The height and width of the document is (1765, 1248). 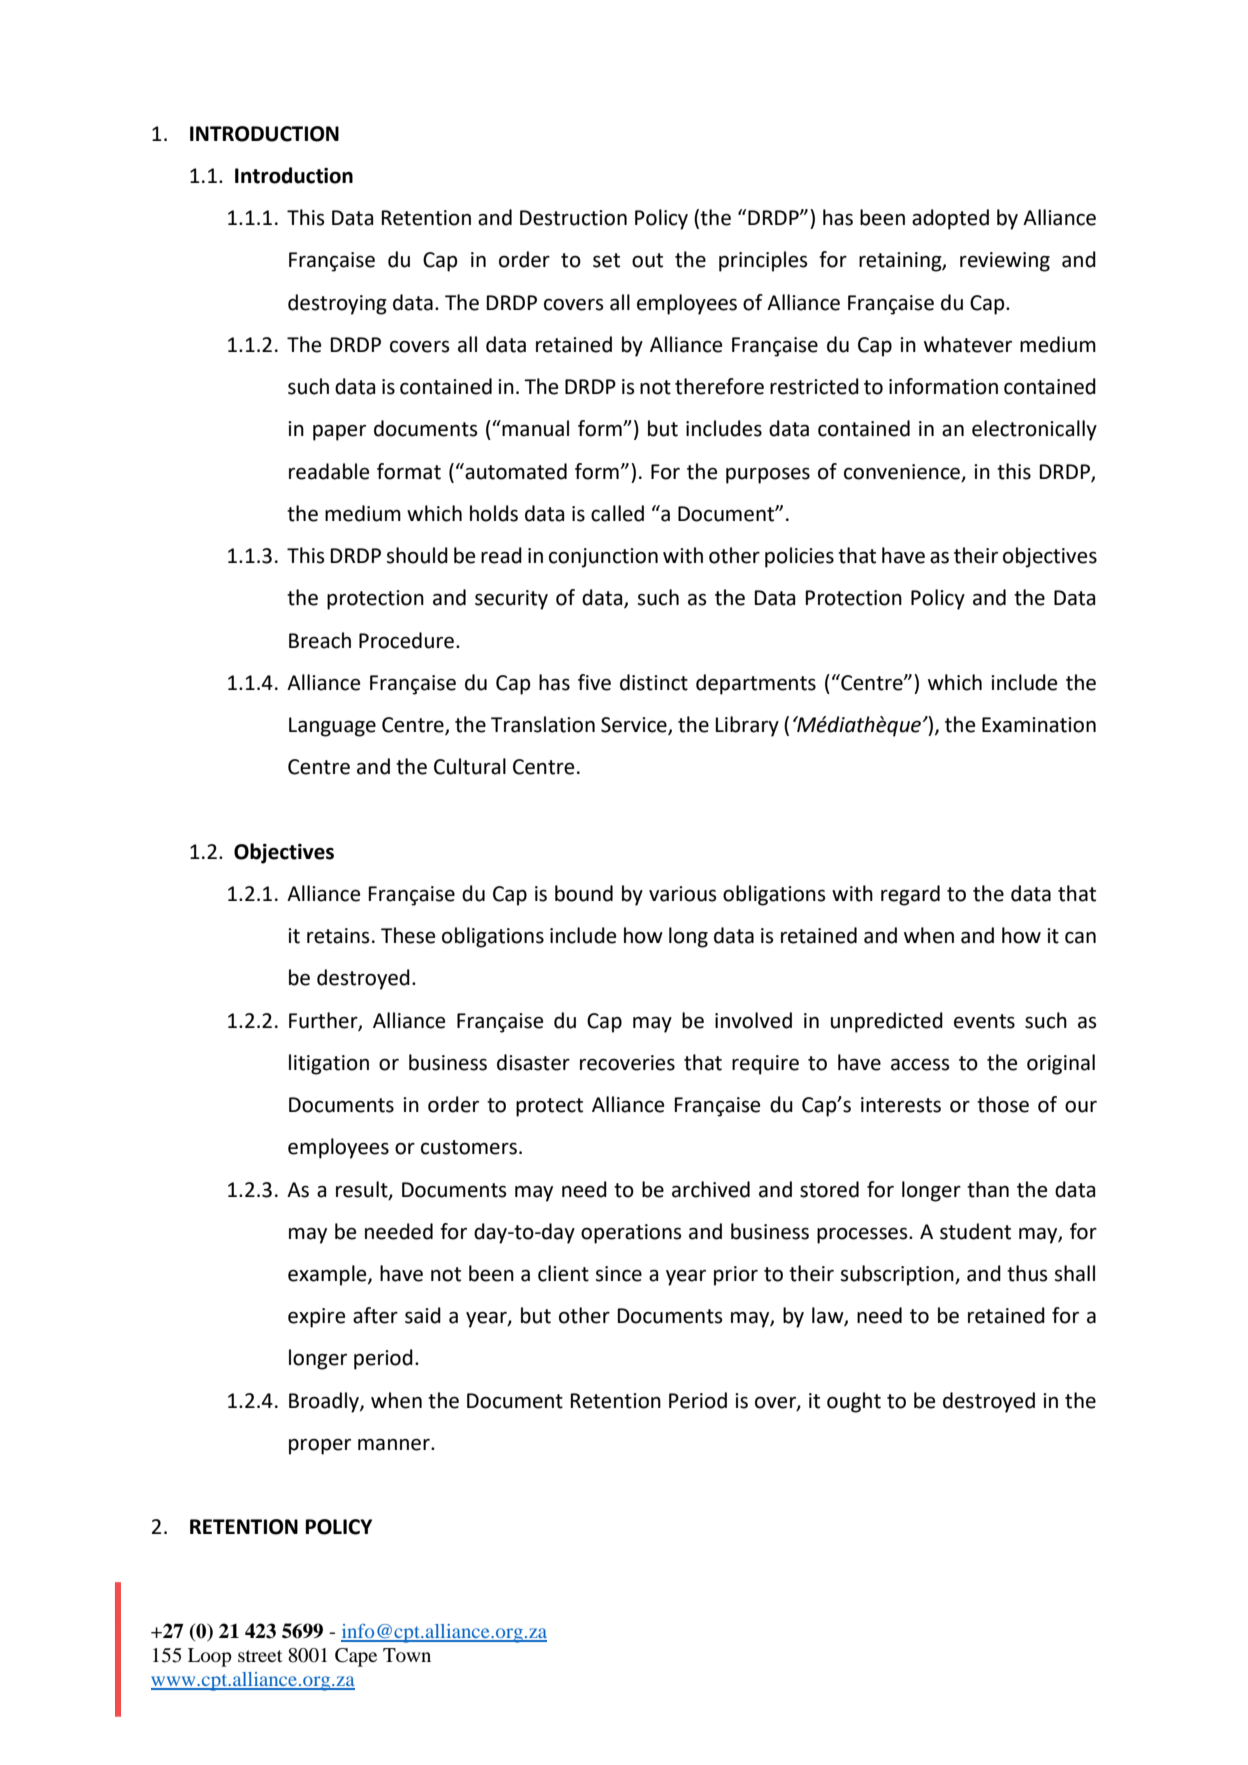 What do you see at coordinates (356, 1657) in the document?
I see `Cape` at bounding box center [356, 1657].
